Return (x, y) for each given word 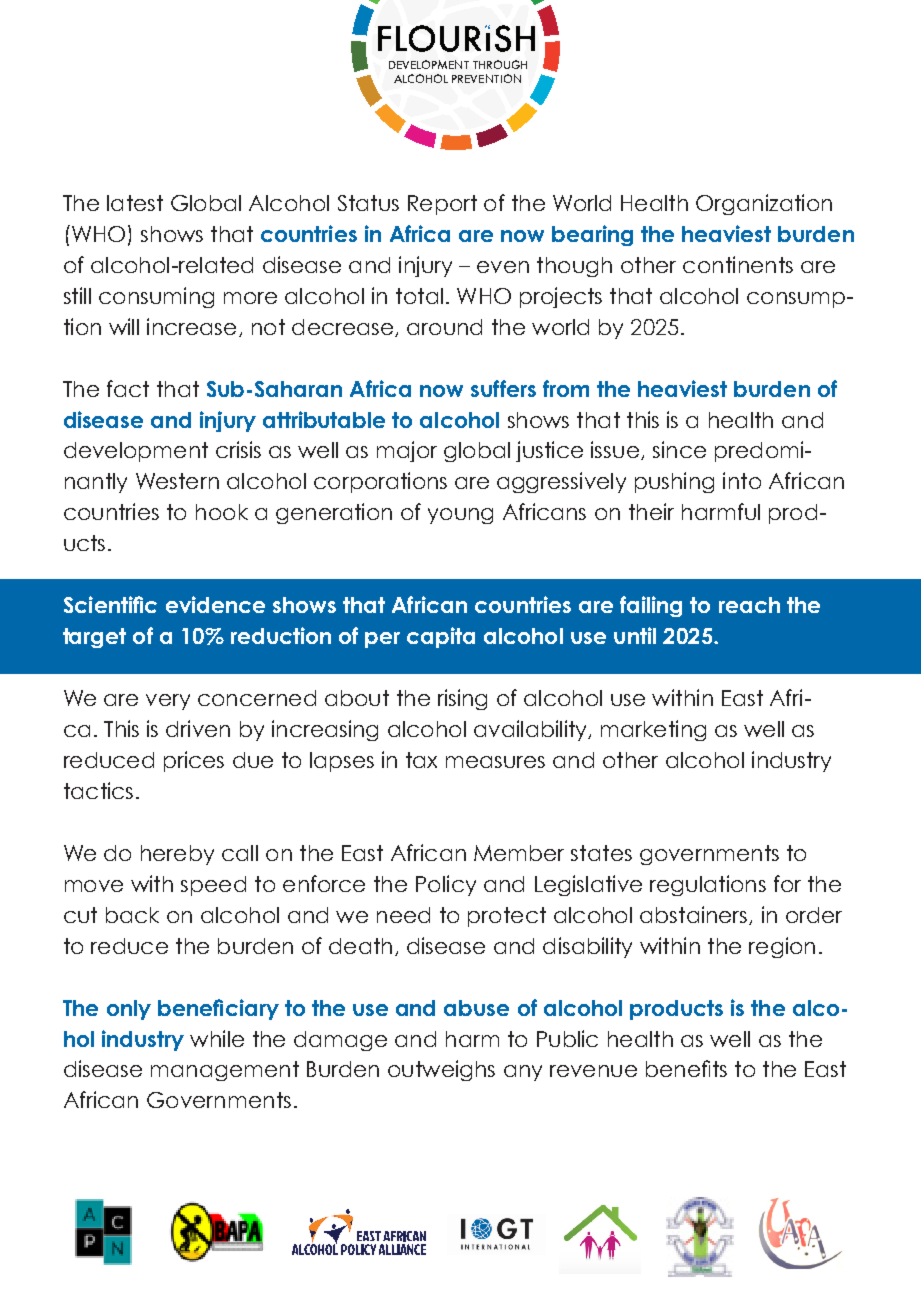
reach (749, 605)
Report (442, 205)
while (217, 1038)
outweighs (441, 1070)
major (407, 451)
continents (738, 264)
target (94, 638)
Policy (446, 885)
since (679, 449)
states (601, 853)
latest (135, 203)
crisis (238, 449)
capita (441, 637)
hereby (177, 855)
